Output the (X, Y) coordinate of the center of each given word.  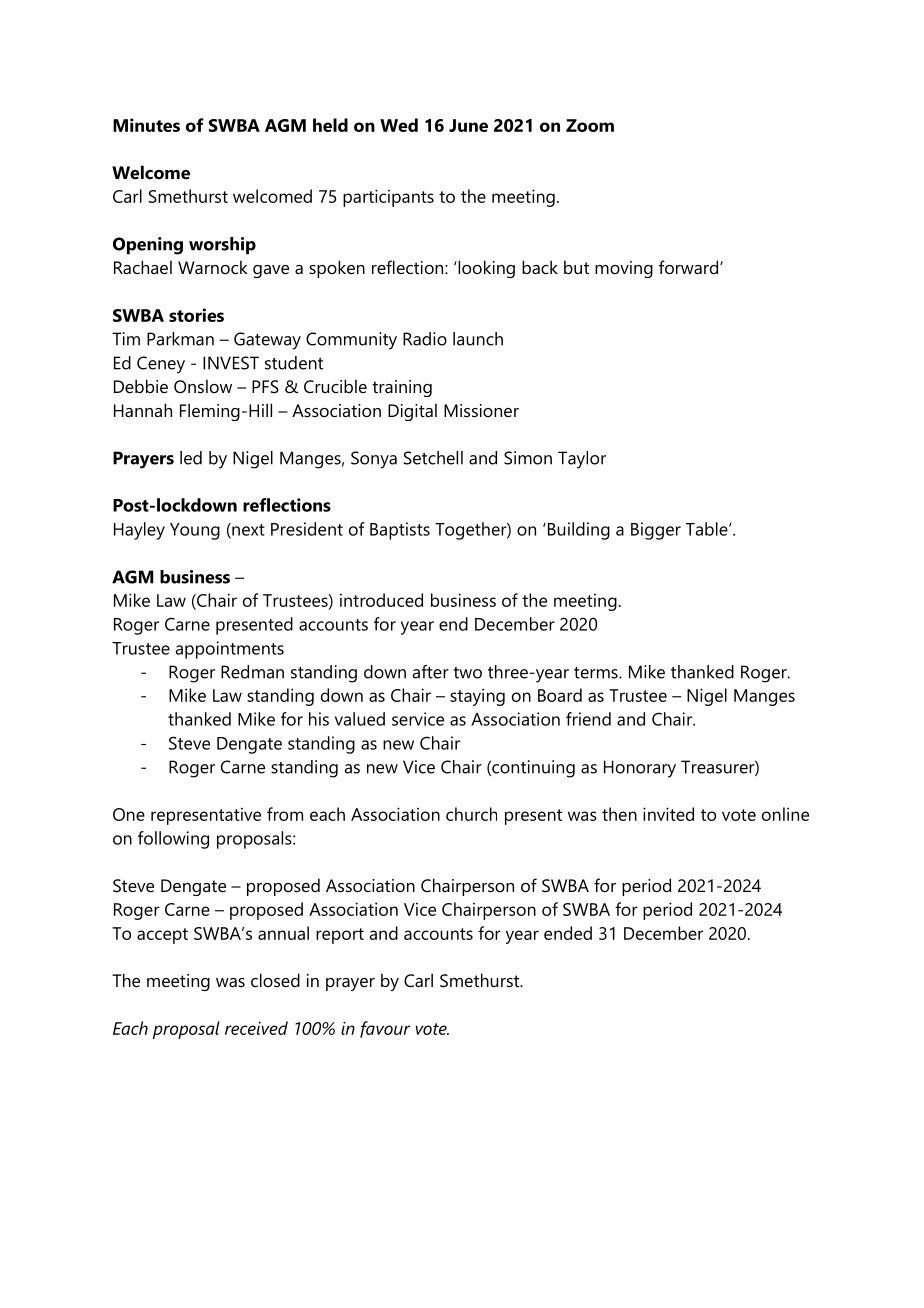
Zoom (590, 125)
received (256, 1028)
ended (568, 933)
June (468, 125)
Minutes (146, 125)
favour (385, 1029)
